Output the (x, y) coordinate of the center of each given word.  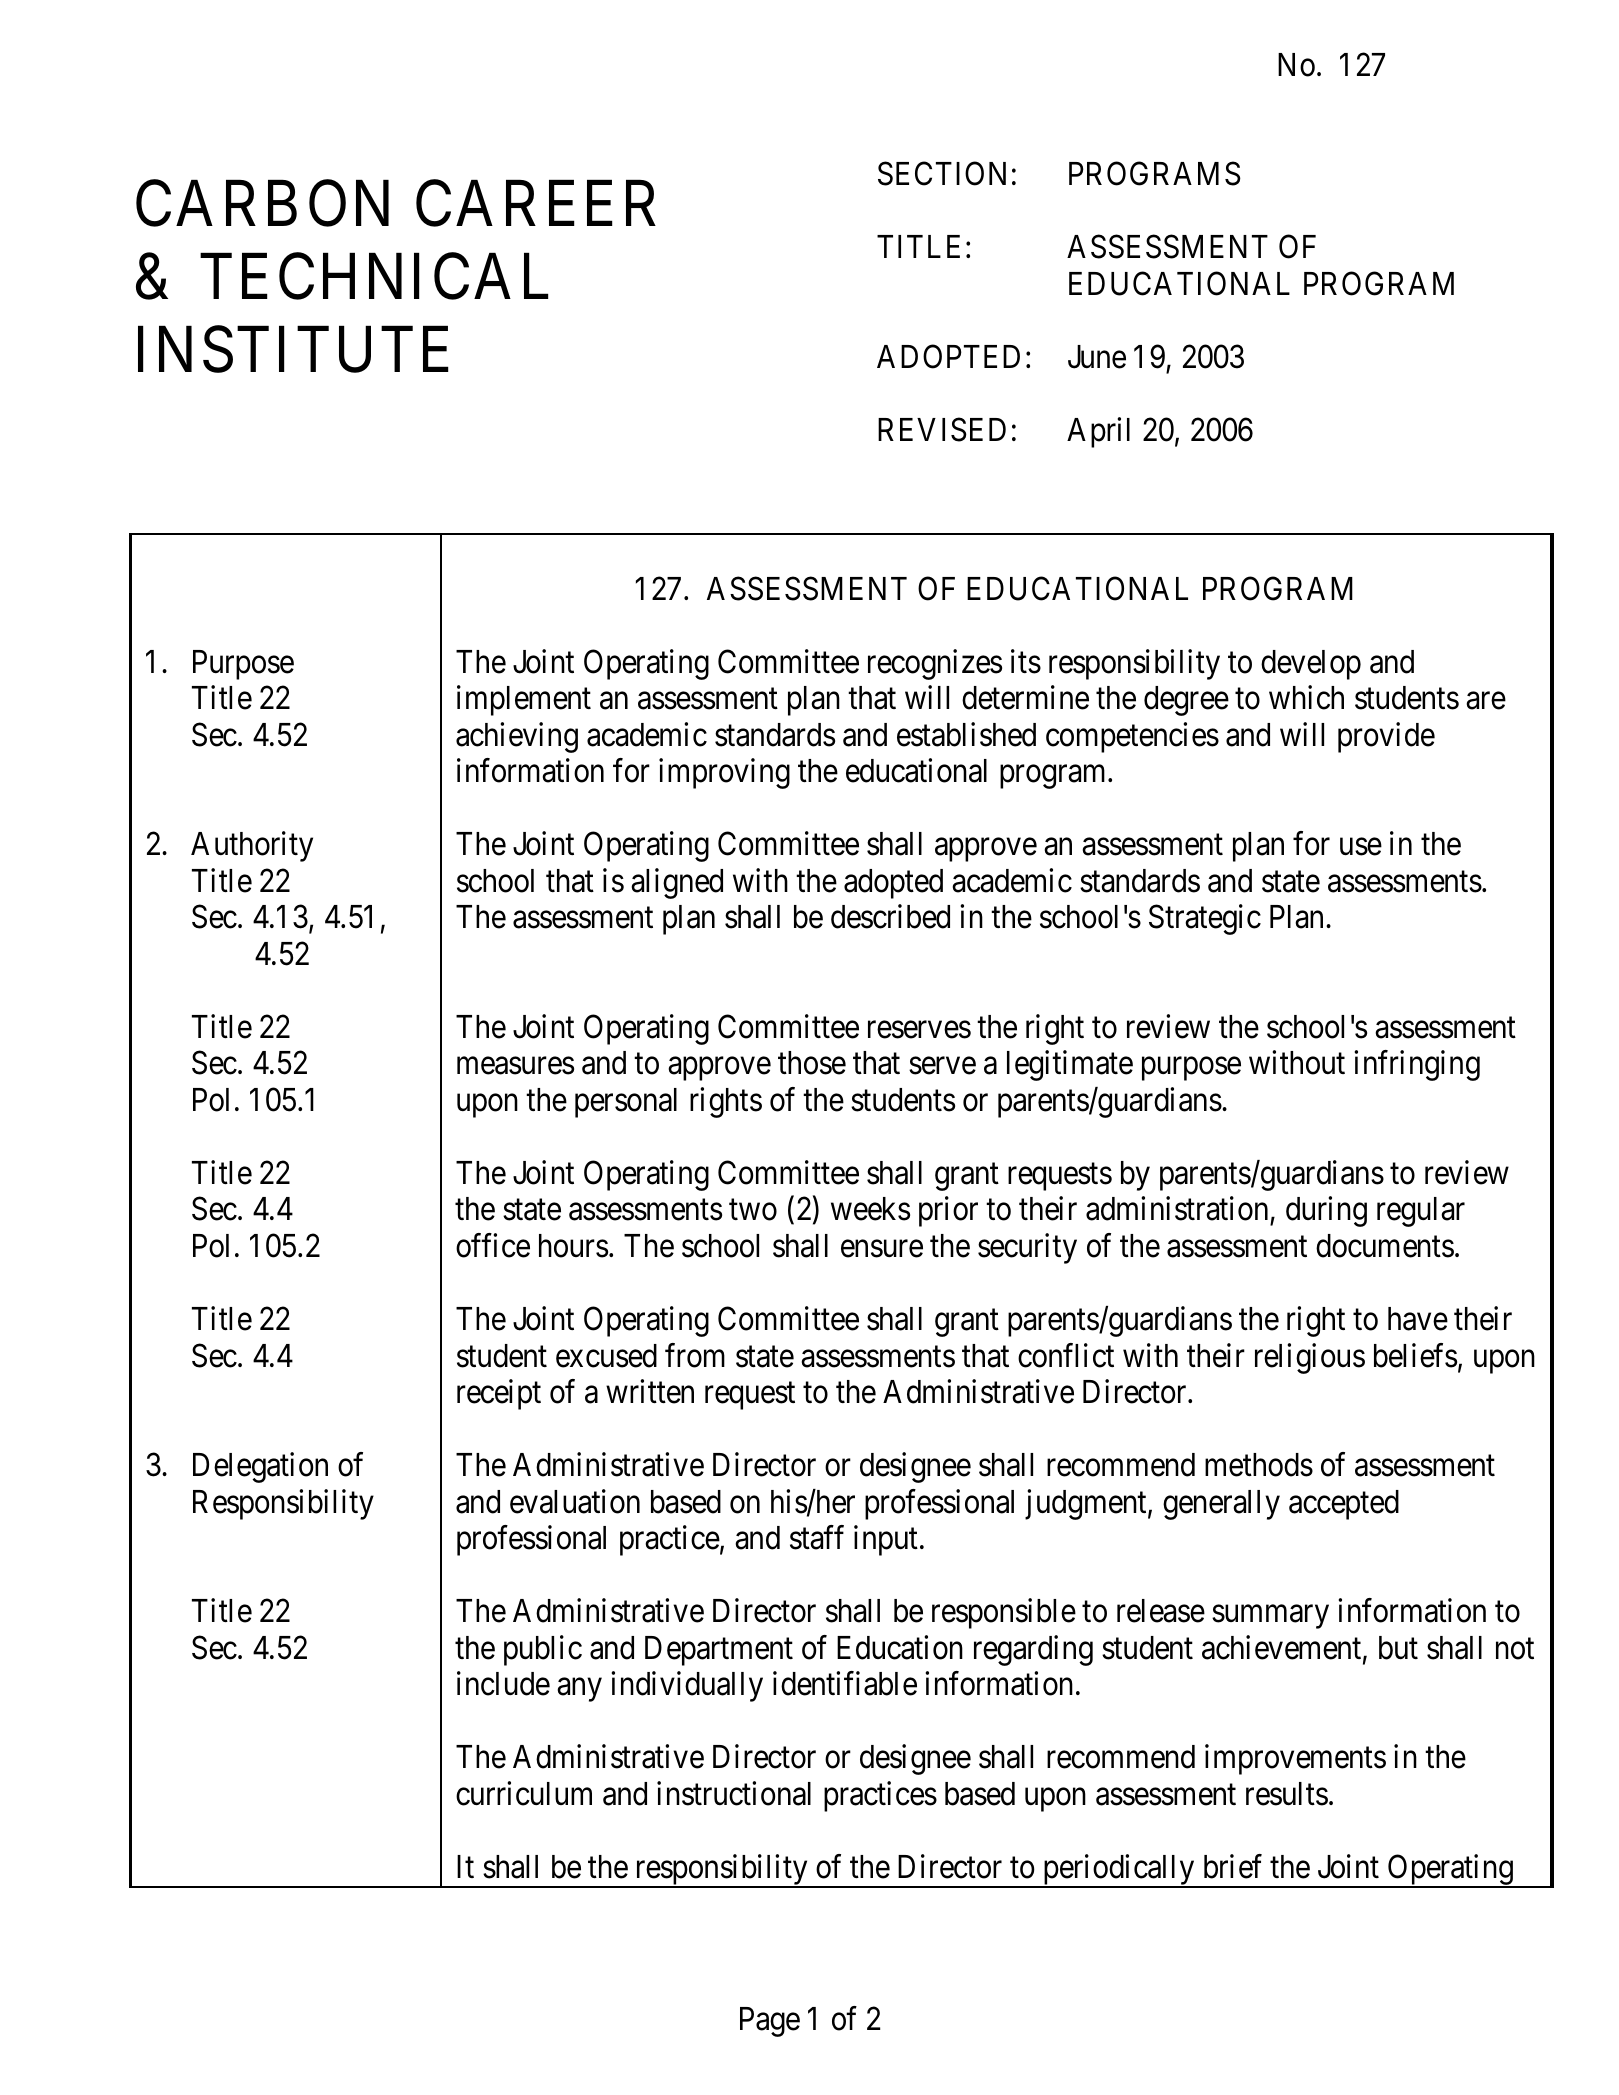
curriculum (524, 1793)
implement (524, 701)
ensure (882, 1249)
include (503, 1683)
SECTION (942, 174)
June (1097, 357)
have (1418, 1319)
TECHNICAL (374, 277)
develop (1311, 665)
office (493, 1245)
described (890, 917)
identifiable (845, 1683)
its (1026, 661)
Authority (252, 847)
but (1398, 1648)
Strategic (1205, 920)
